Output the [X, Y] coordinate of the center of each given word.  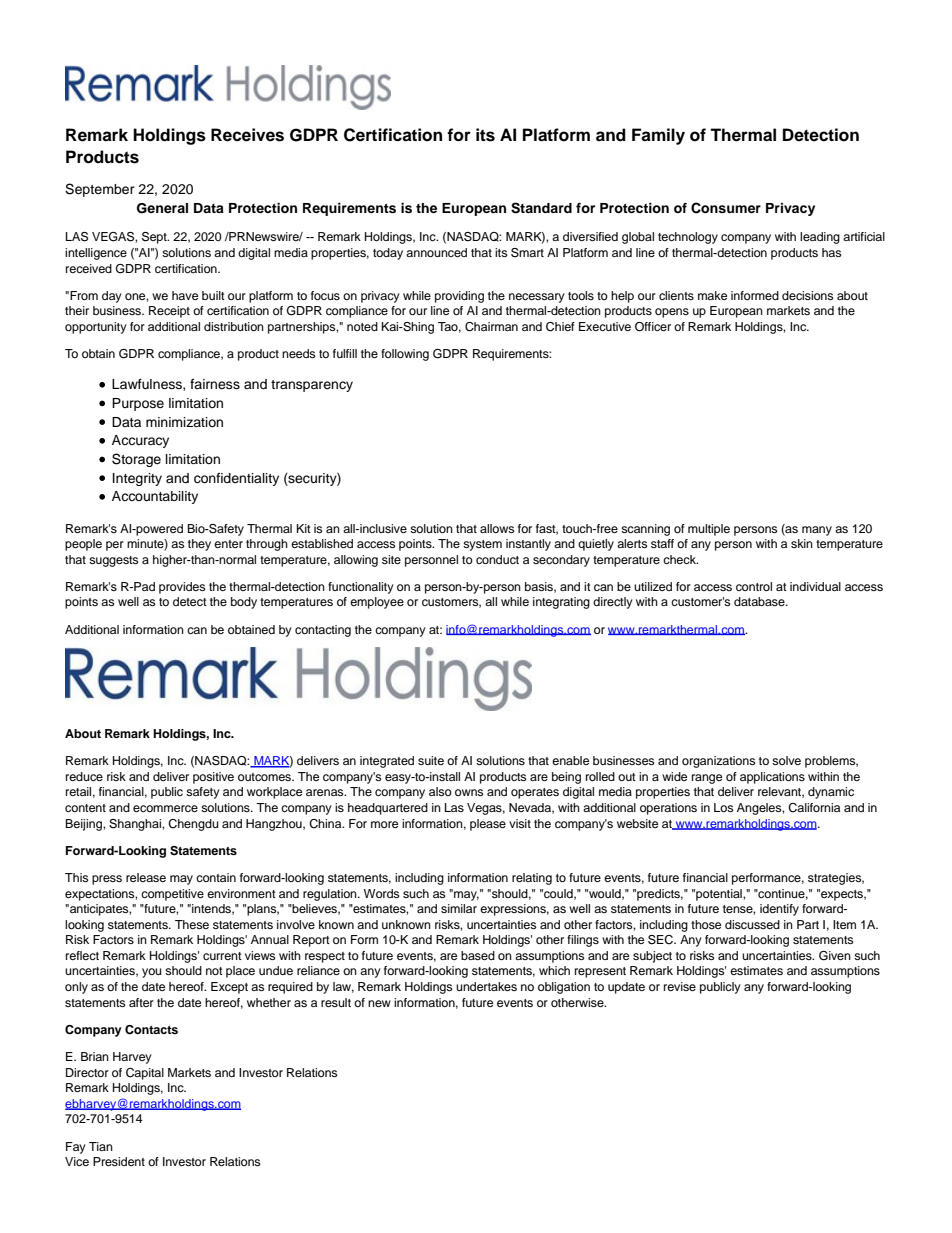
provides [182, 588]
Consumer [726, 208]
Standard [541, 208]
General [162, 208]
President [119, 1161]
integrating [561, 603]
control [754, 586]
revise [680, 986]
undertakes [486, 986]
